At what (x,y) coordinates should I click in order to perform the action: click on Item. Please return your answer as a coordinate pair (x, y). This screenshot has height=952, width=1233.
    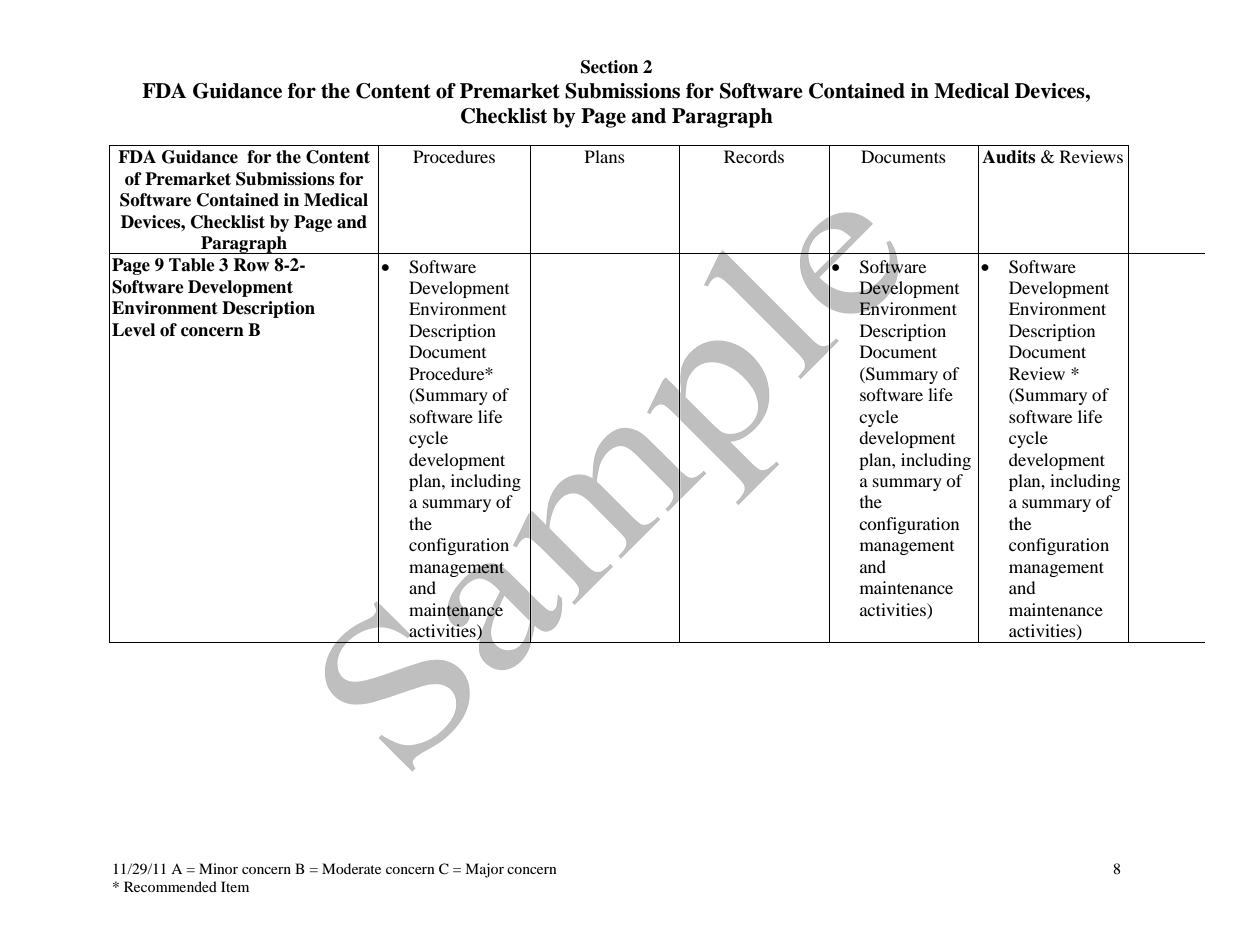
    Looking at the image, I should click on (235, 886).
